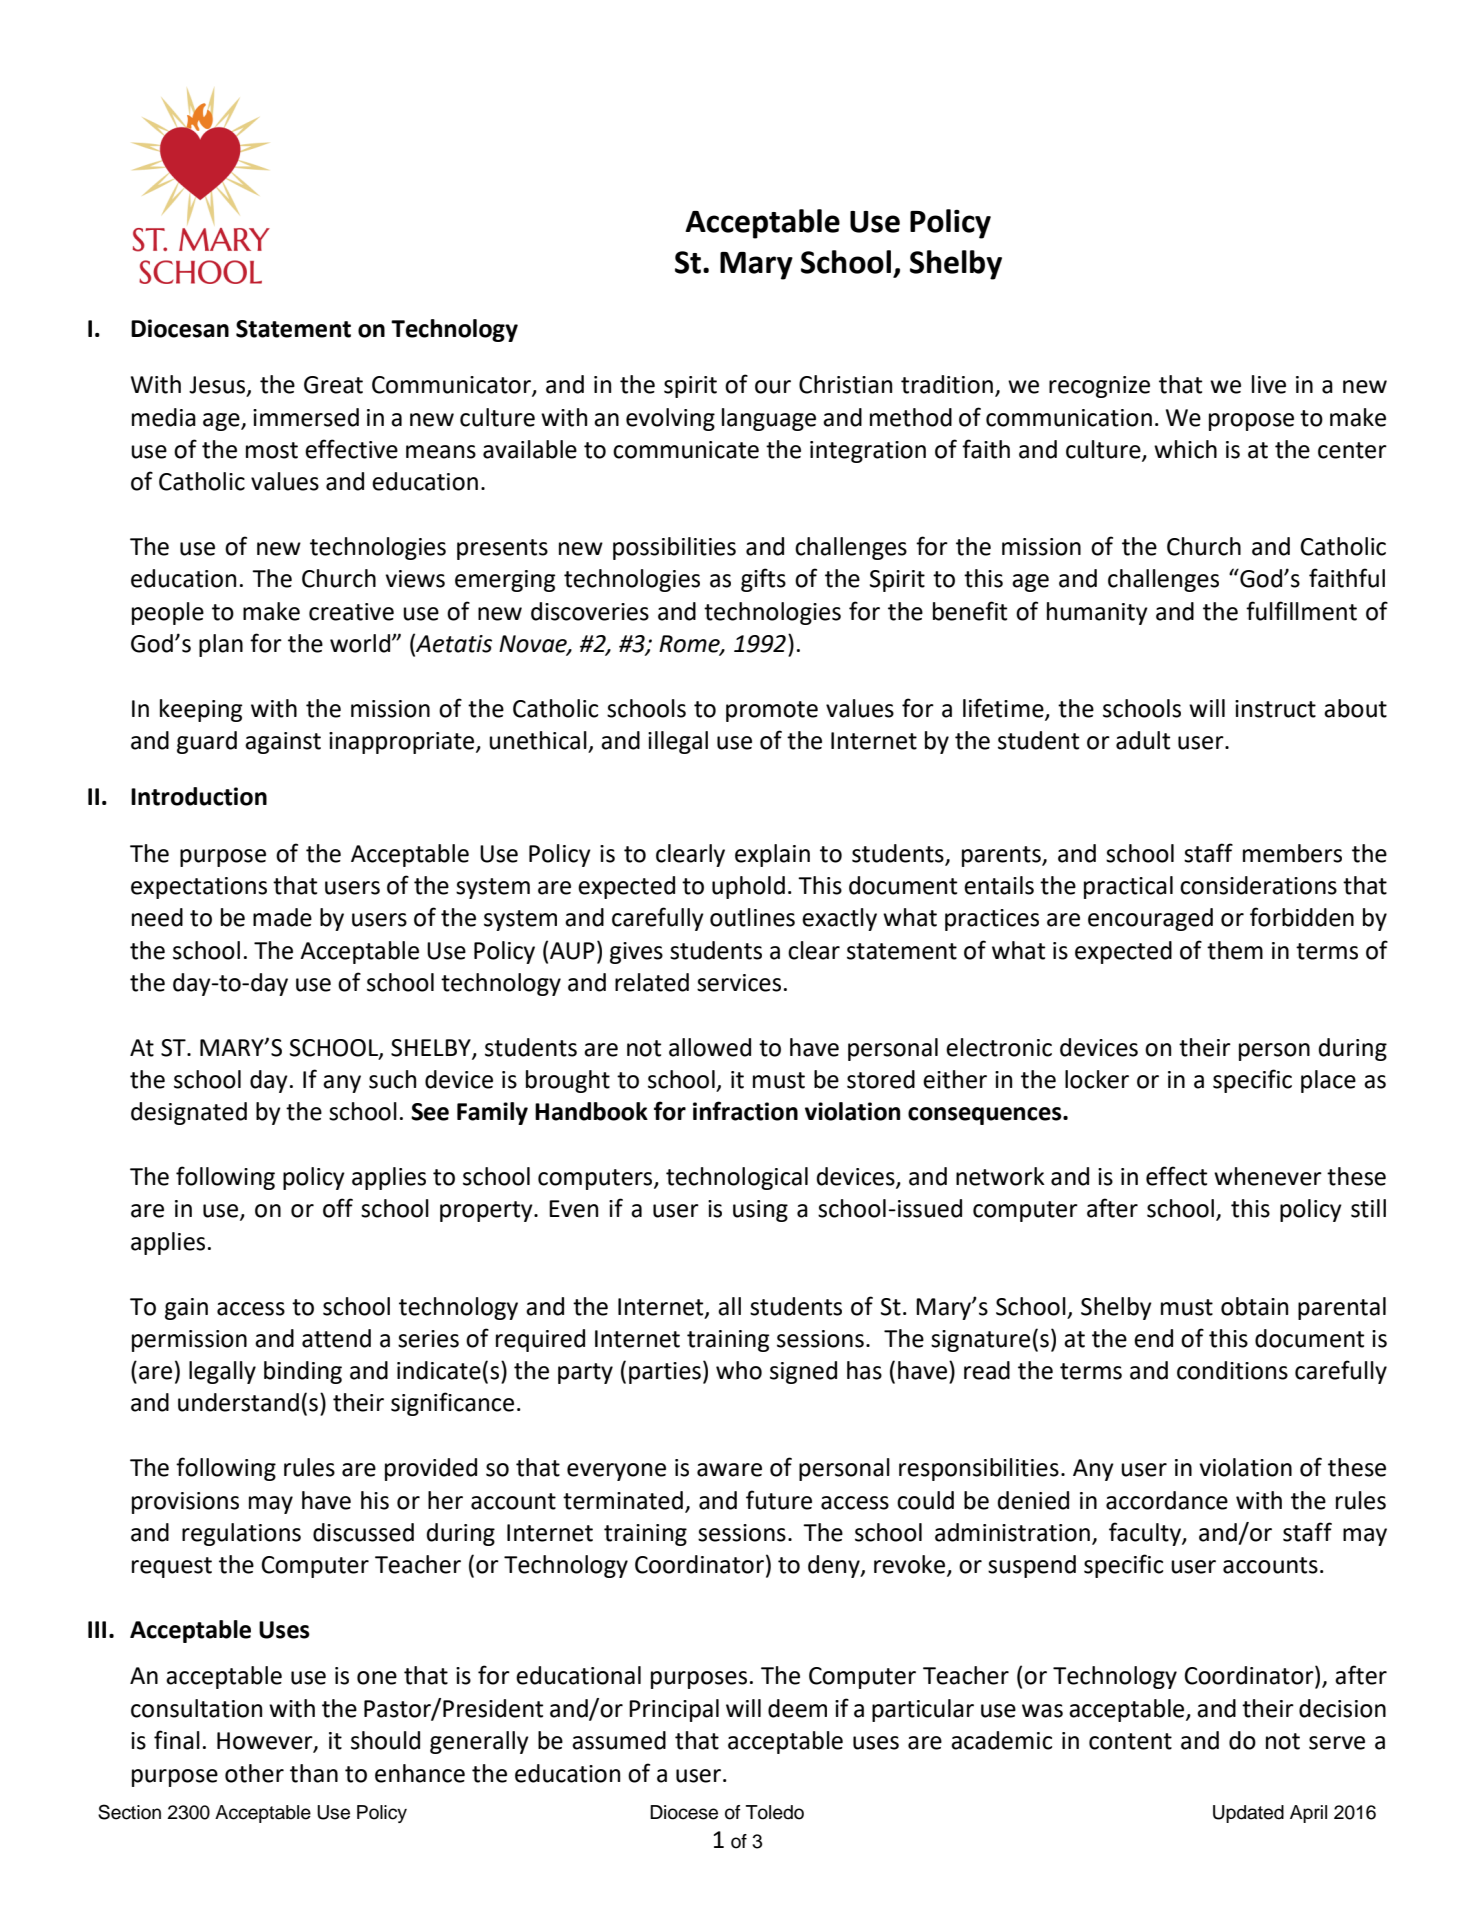 This screenshot has height=1907, width=1474. Describe the element at coordinates (1248, 1814) in the screenshot. I see `Updated` at that location.
